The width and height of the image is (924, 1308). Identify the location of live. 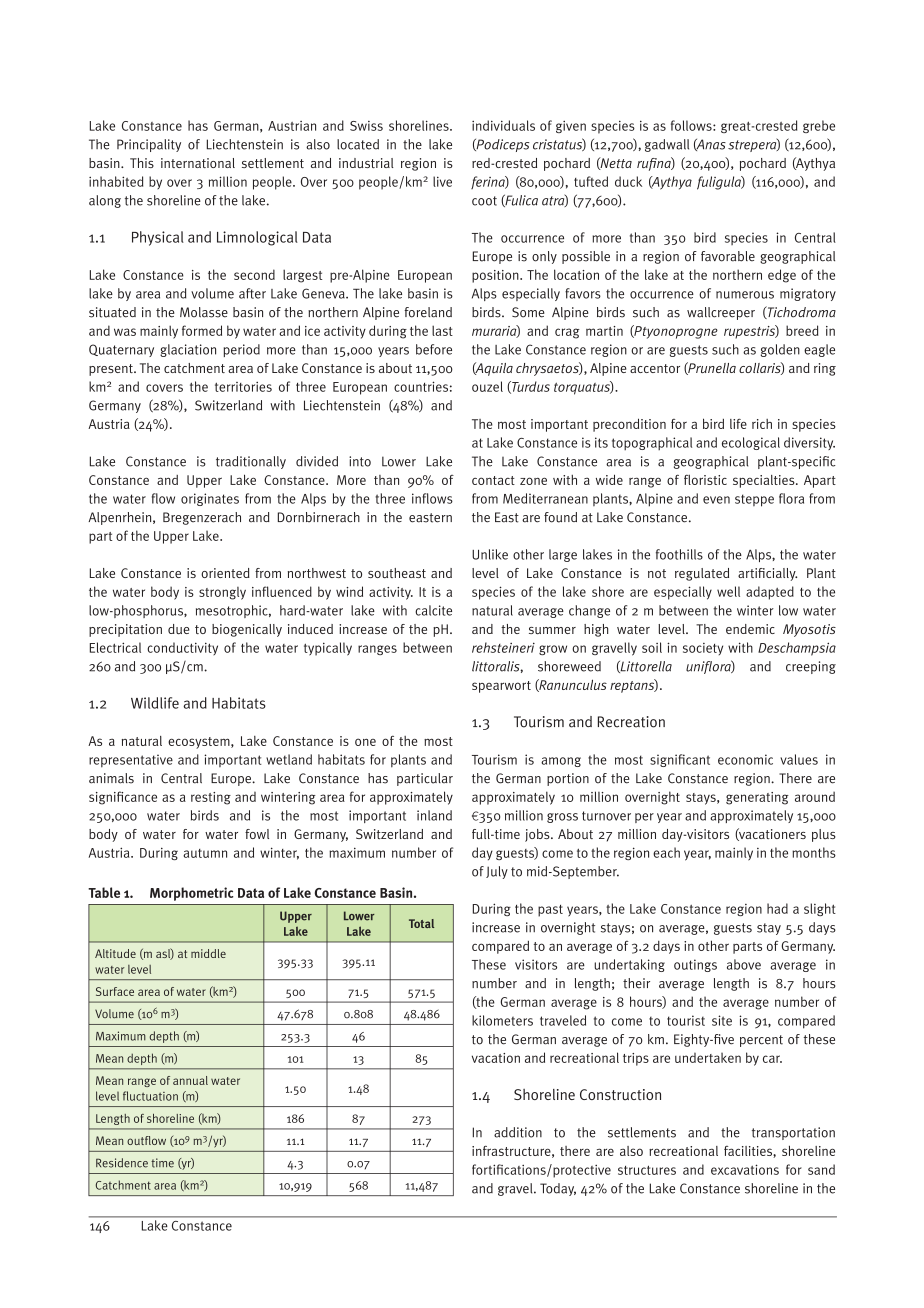
(442, 181).
